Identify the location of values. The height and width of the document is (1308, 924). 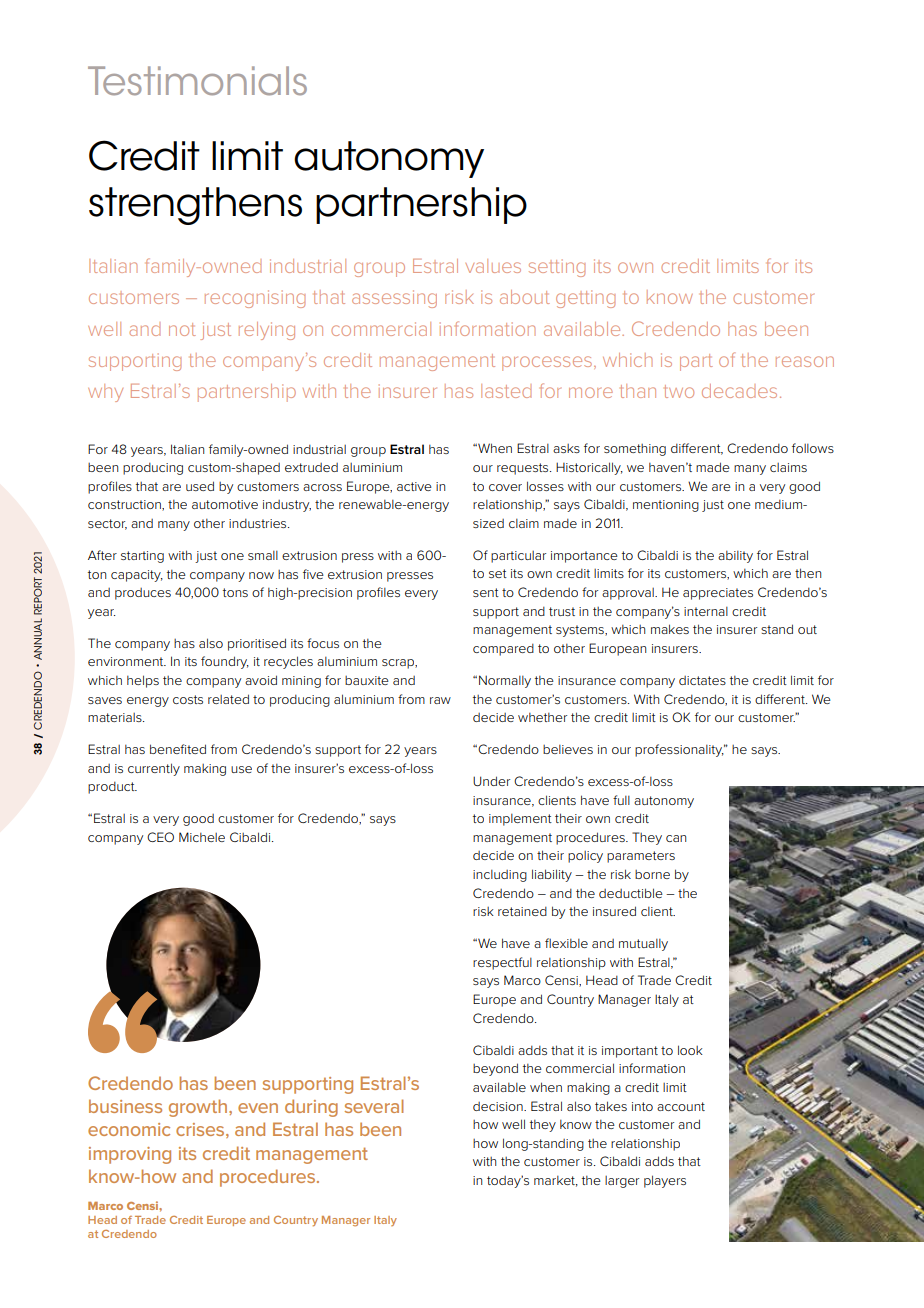
(493, 266).
